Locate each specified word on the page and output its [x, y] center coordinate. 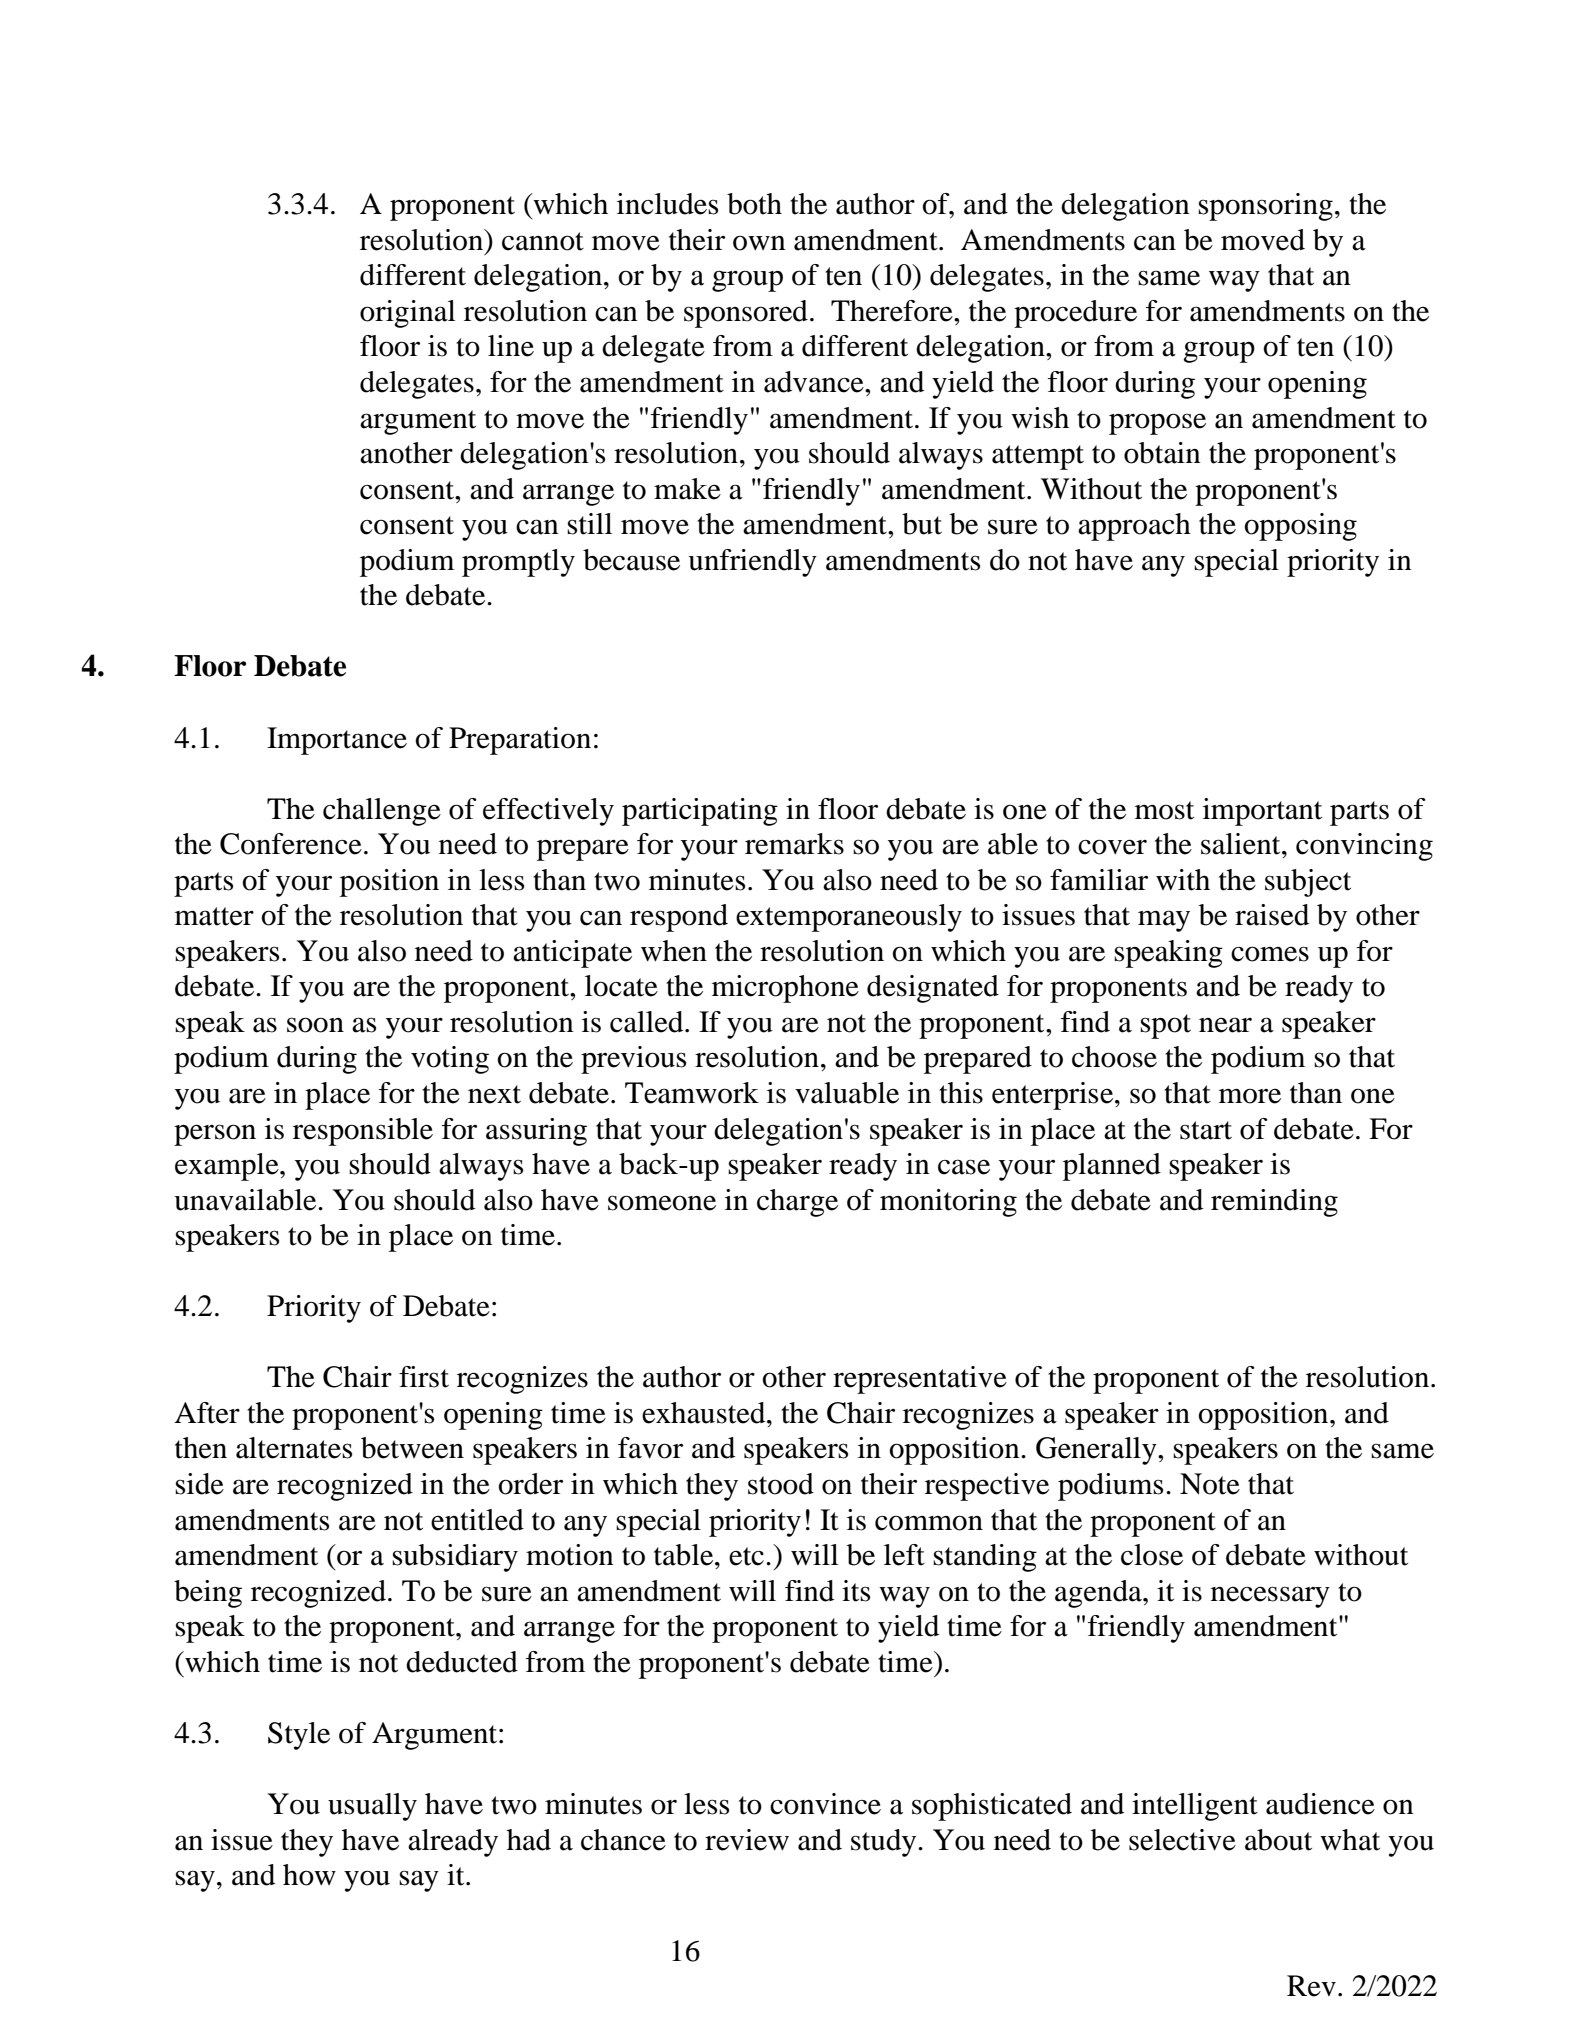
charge [797, 1203]
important [1262, 812]
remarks [794, 844]
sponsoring [1265, 207]
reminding [1274, 1203]
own [759, 243]
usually [372, 1807]
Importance [337, 741]
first [424, 1377]
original [407, 314]
